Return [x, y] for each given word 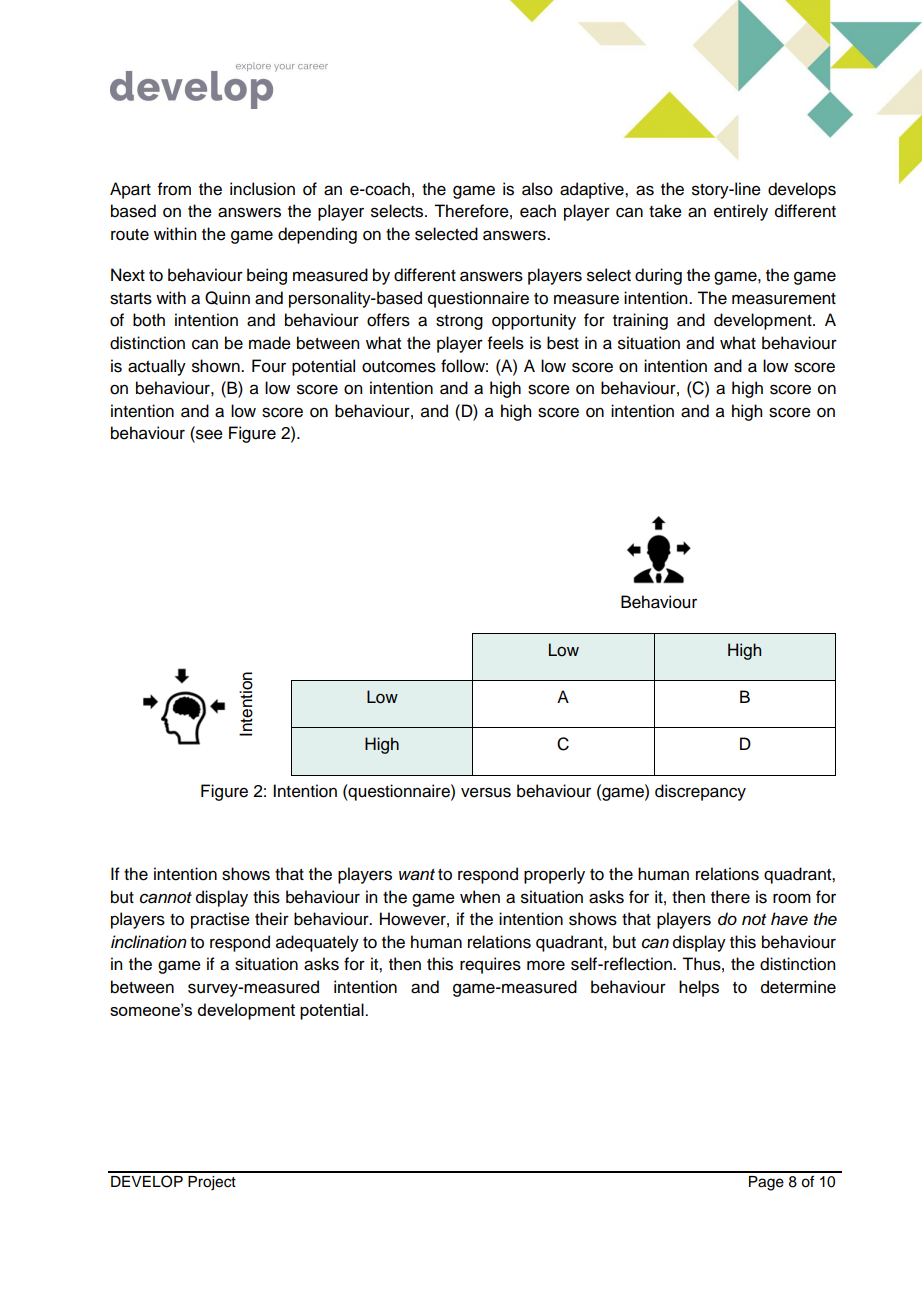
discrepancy [700, 792]
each [538, 211]
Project [212, 1183]
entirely [741, 212]
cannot [166, 898]
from [174, 189]
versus [486, 792]
